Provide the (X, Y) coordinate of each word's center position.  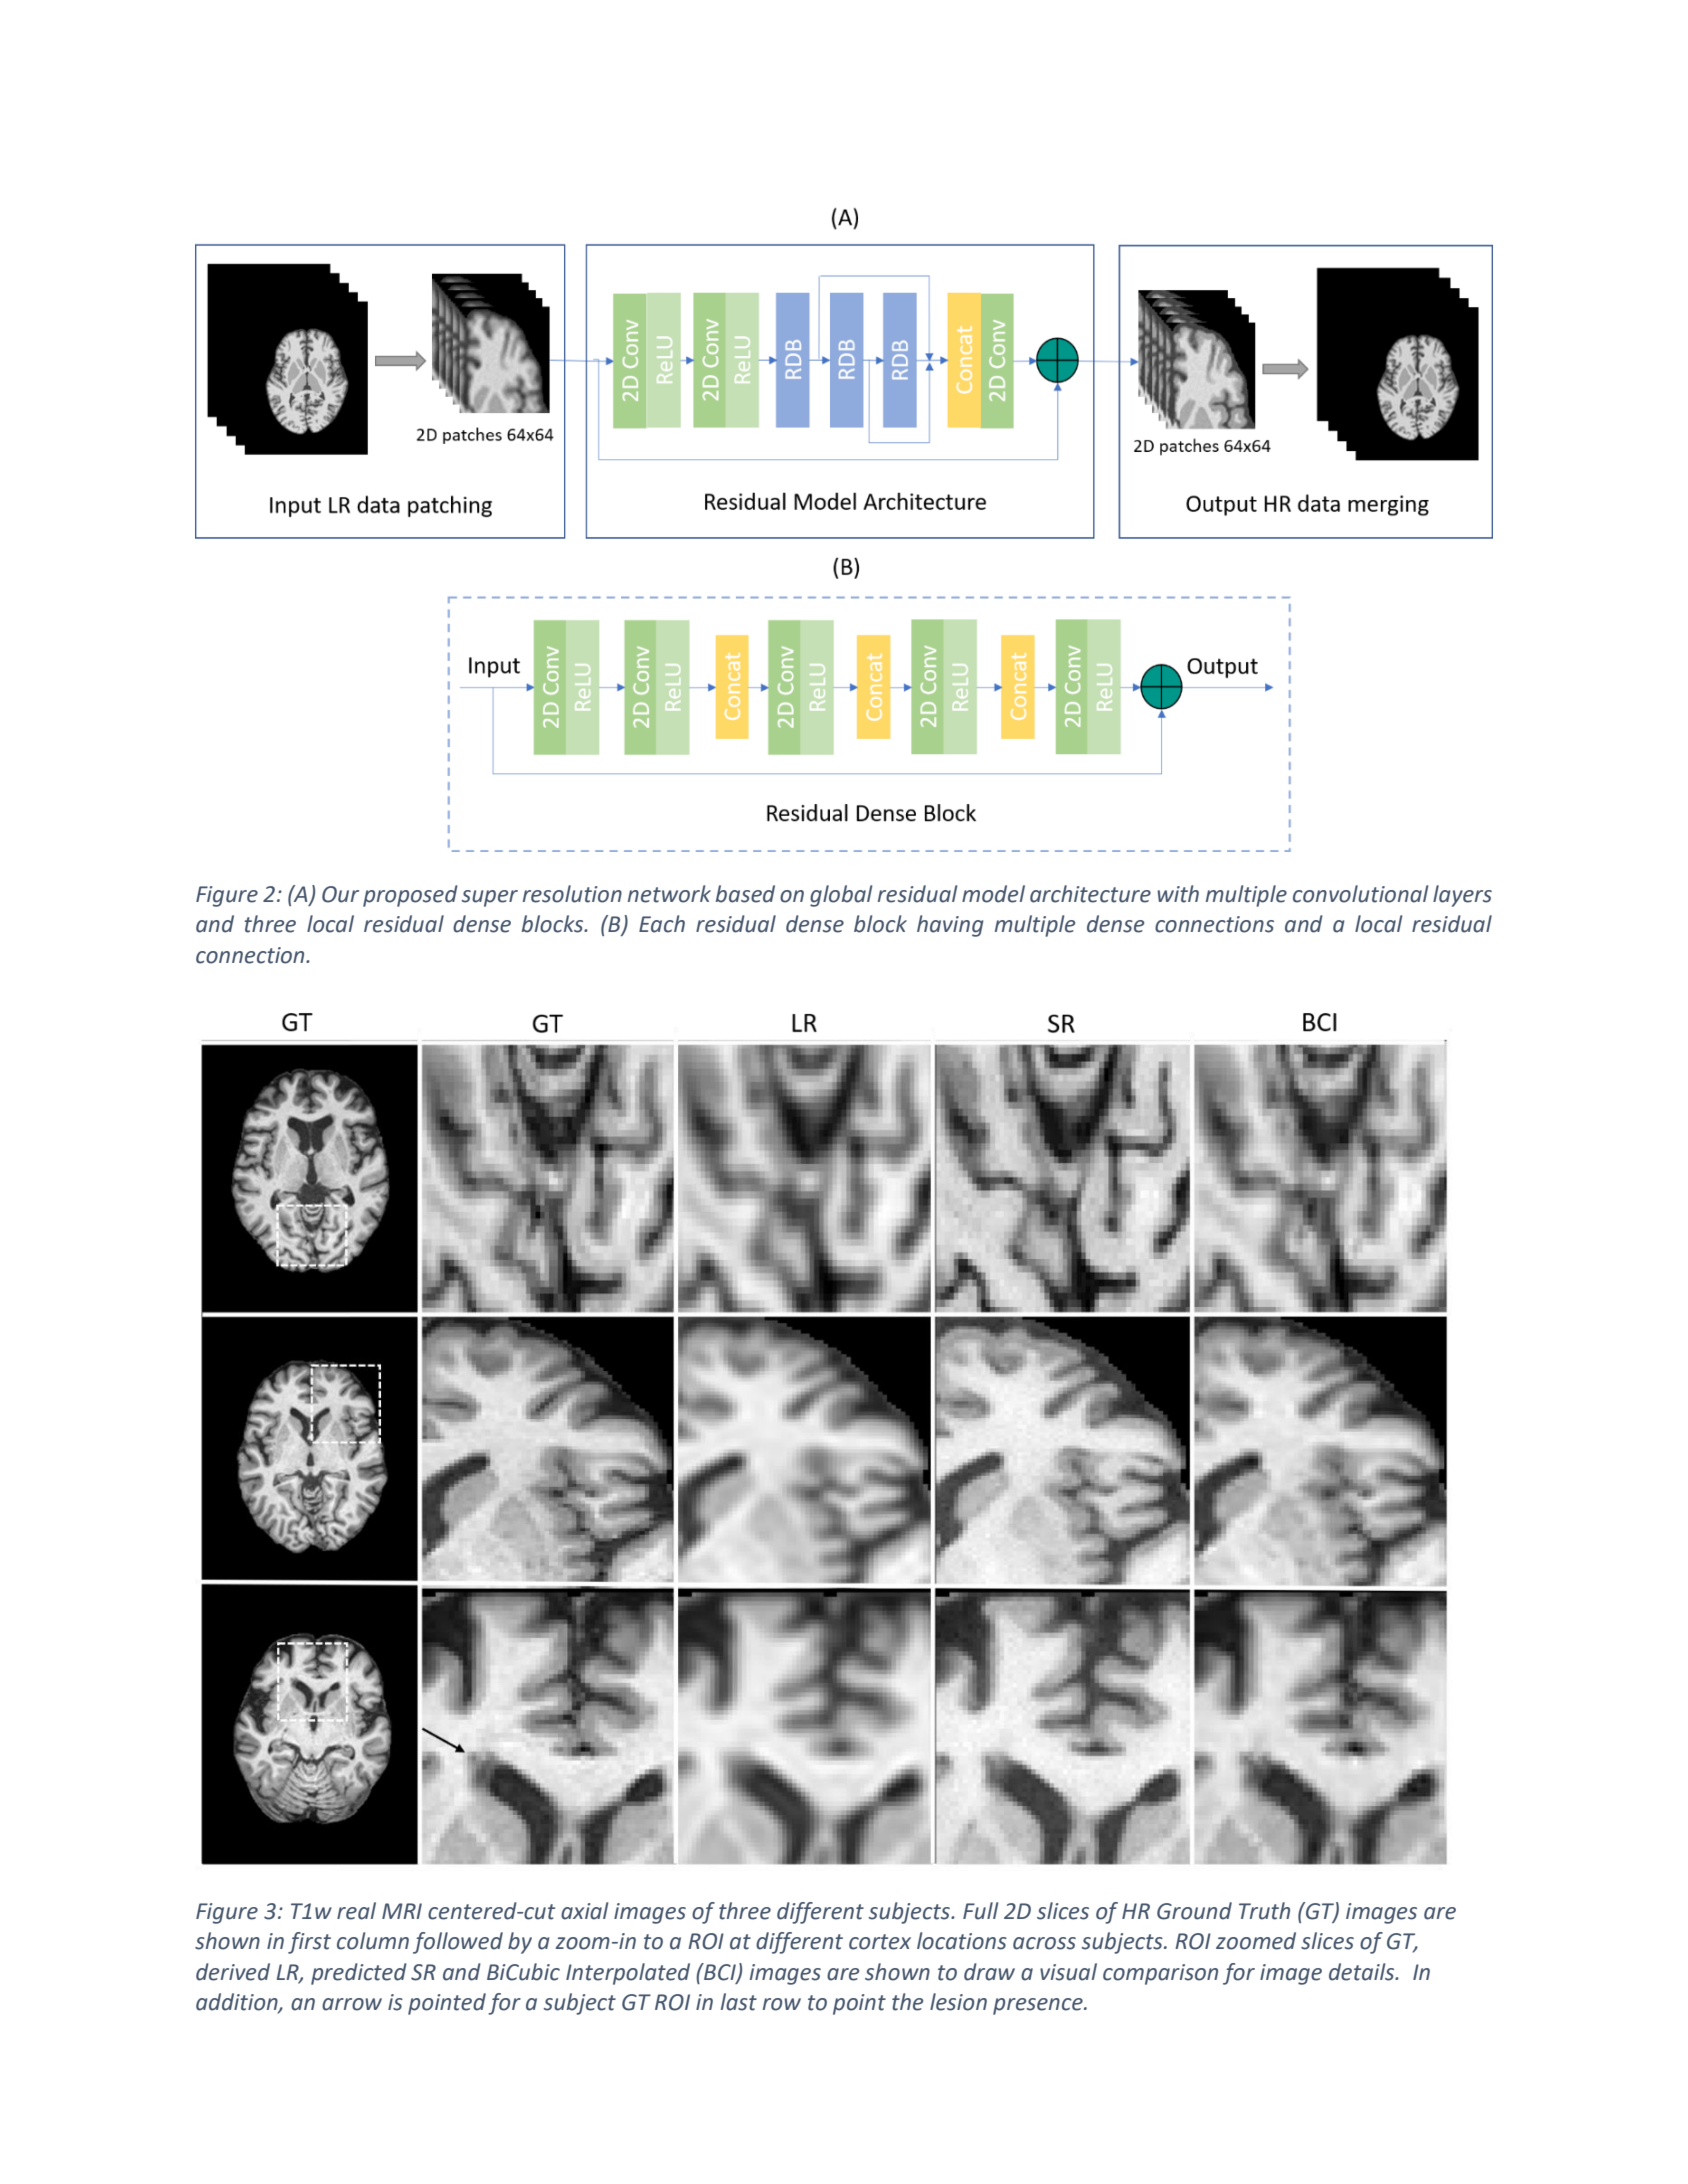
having (950, 926)
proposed (410, 896)
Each (662, 924)
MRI (402, 1911)
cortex (880, 1942)
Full (980, 1911)
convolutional (1360, 894)
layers (1462, 896)
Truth (1264, 1911)
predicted (359, 1974)
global (841, 896)
